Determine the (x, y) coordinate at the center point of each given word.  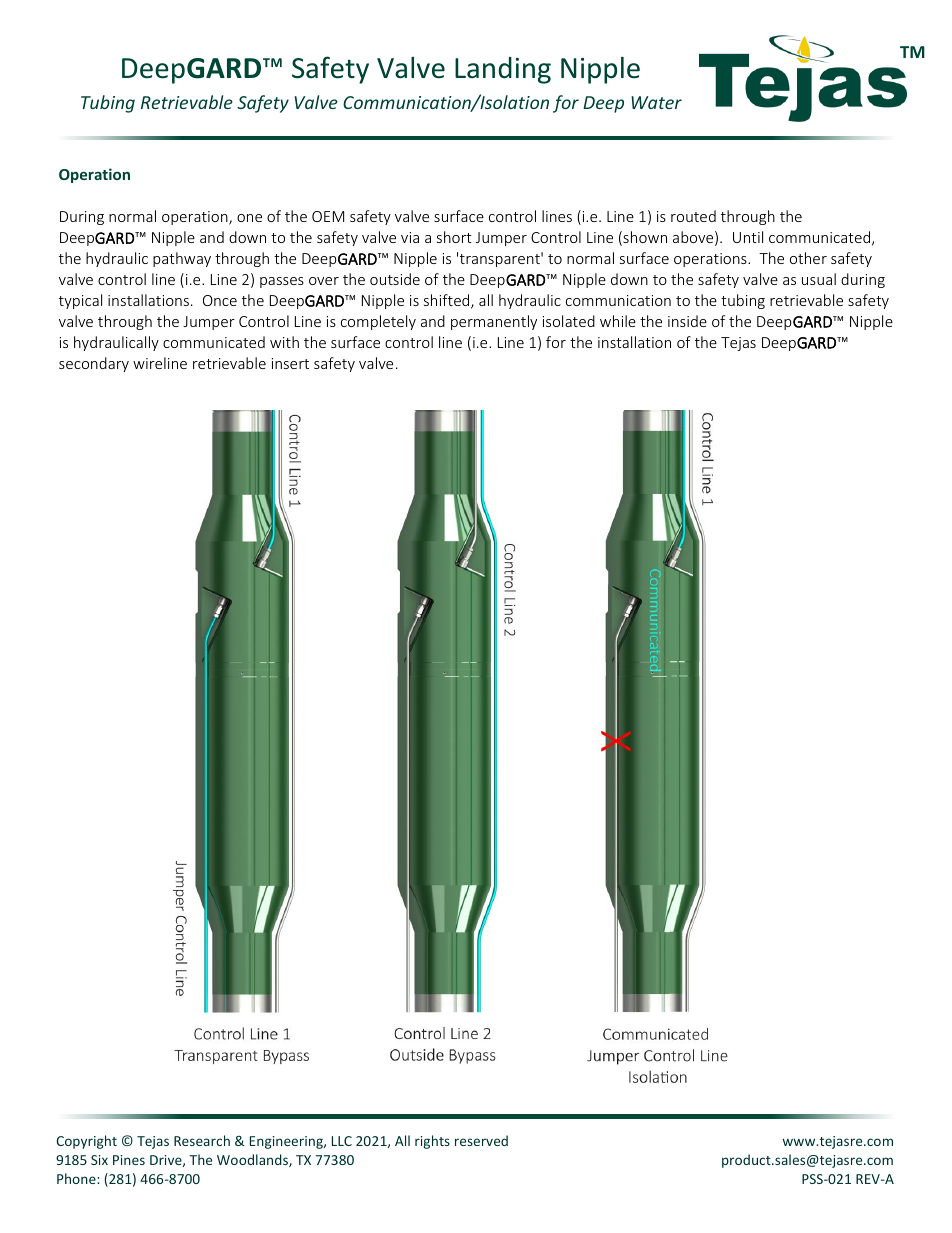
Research (202, 1140)
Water (656, 102)
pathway (182, 259)
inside (687, 321)
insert (290, 363)
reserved (481, 1140)
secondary (94, 364)
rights (432, 1142)
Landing (503, 70)
